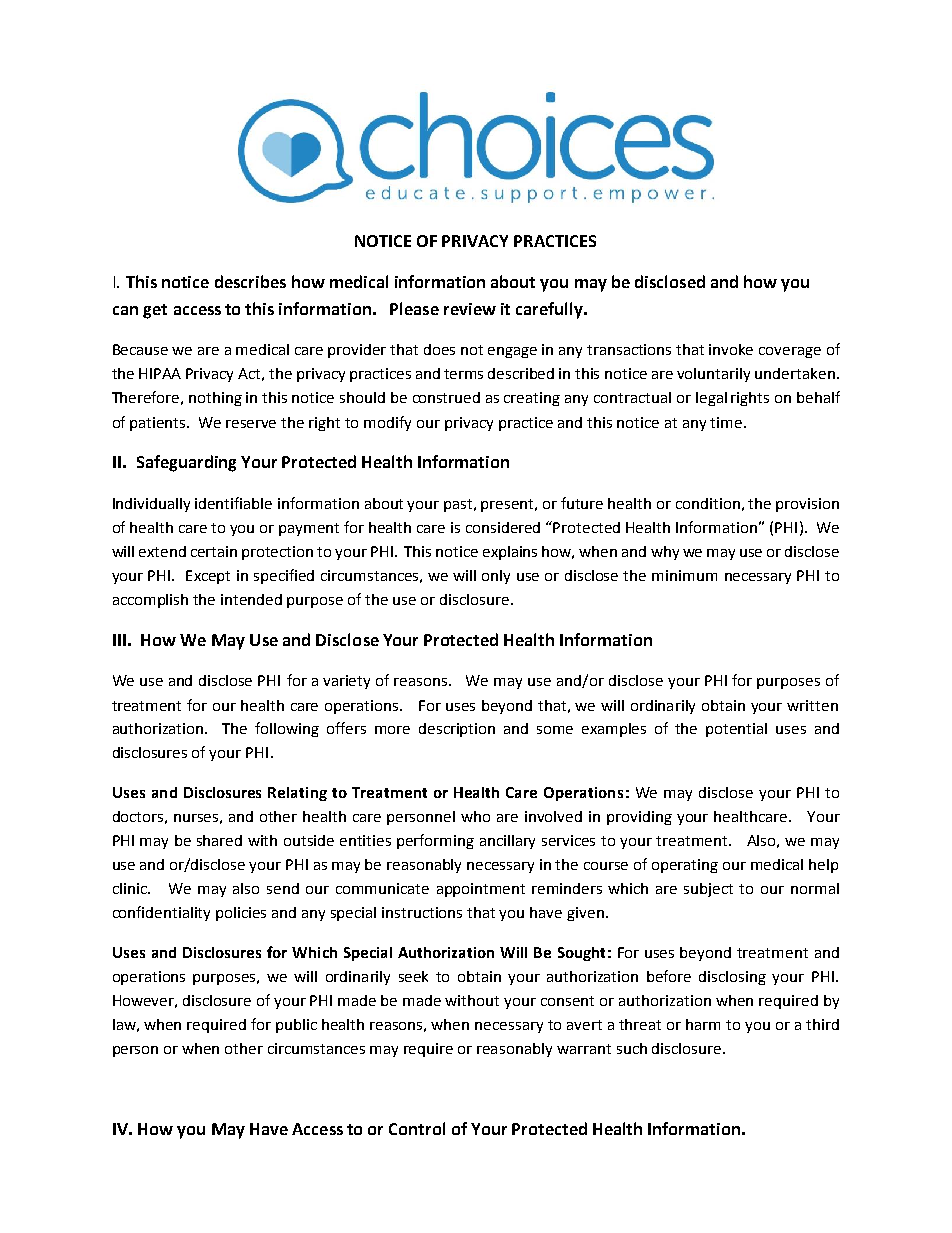  Describe the element at coordinates (470, 309) in the page. I see `review` at that location.
